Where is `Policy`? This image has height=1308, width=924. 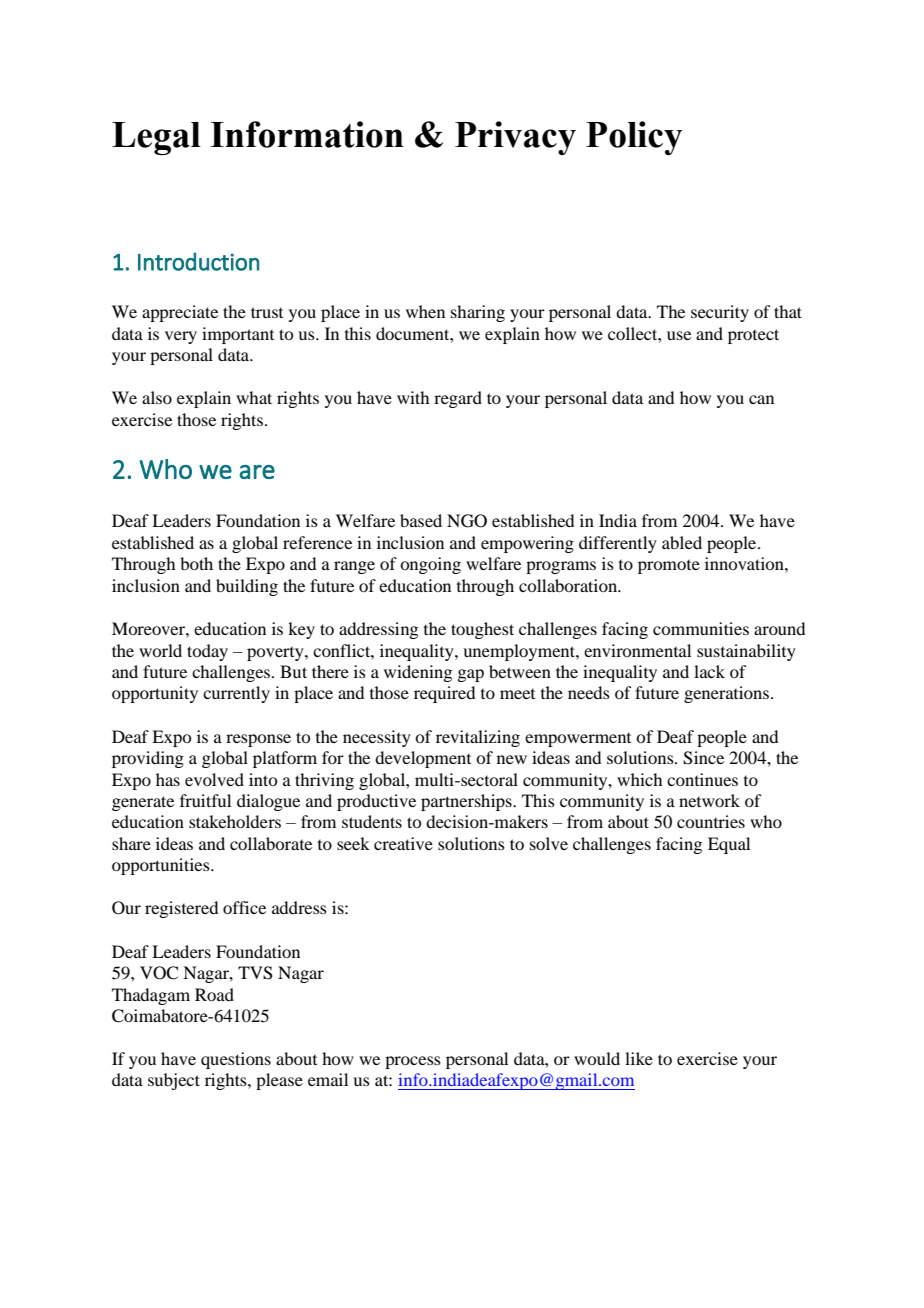
Policy is located at coordinates (634, 138).
